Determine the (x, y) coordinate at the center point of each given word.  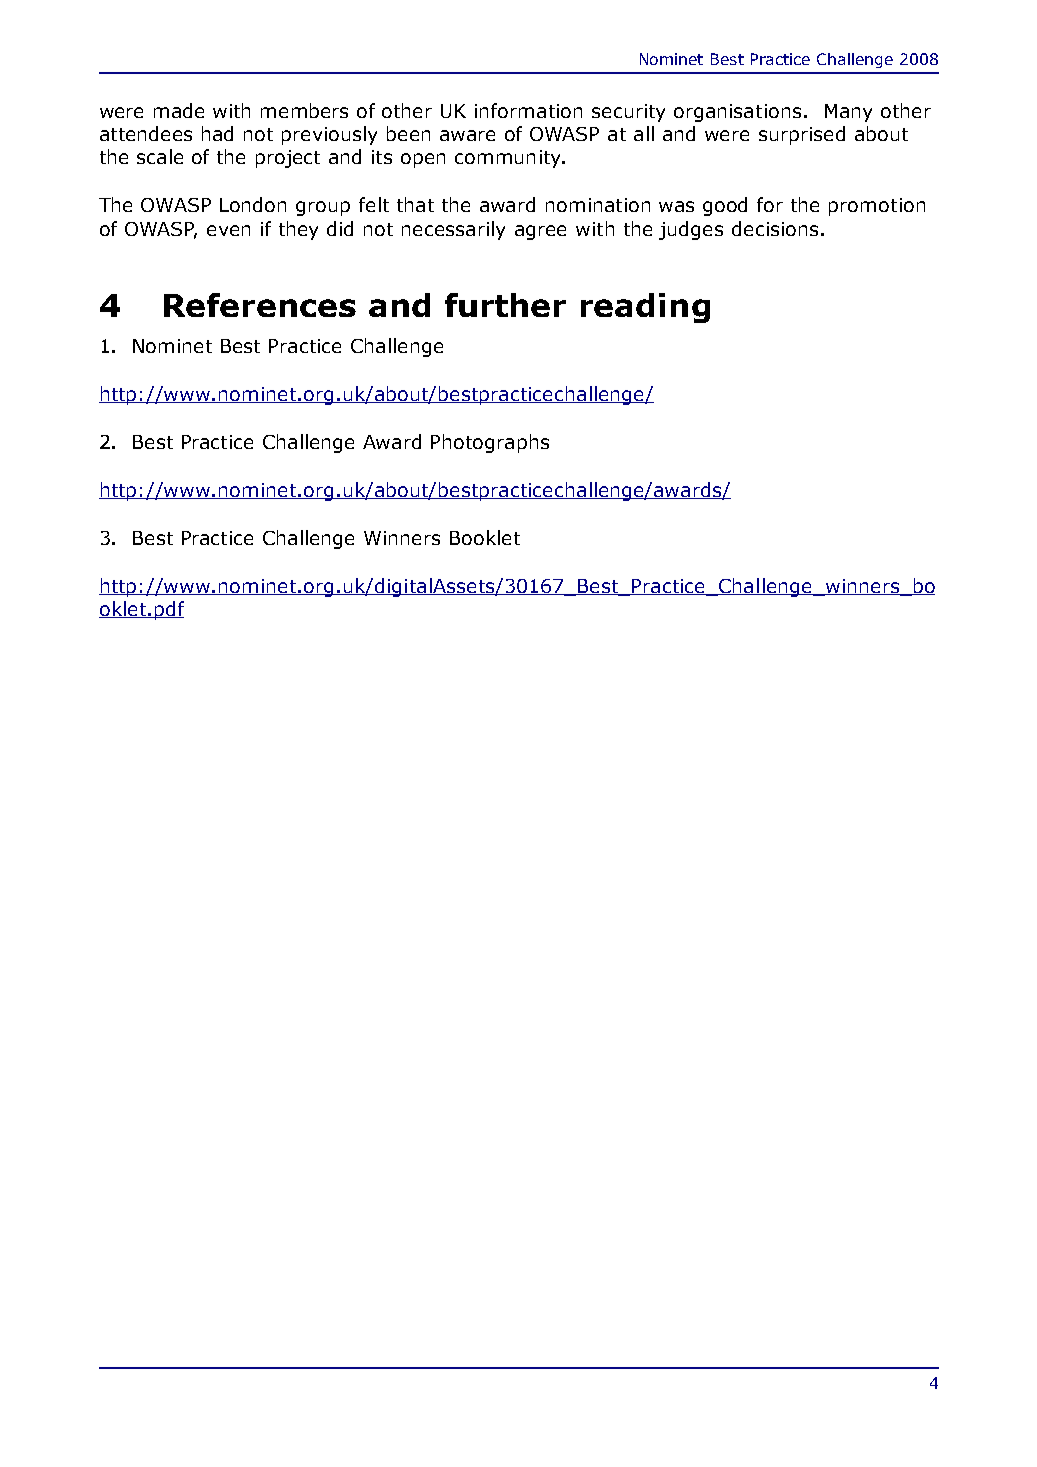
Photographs (490, 443)
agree (540, 232)
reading (645, 308)
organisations (737, 113)
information (528, 110)
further (505, 305)
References (260, 305)
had (217, 133)
